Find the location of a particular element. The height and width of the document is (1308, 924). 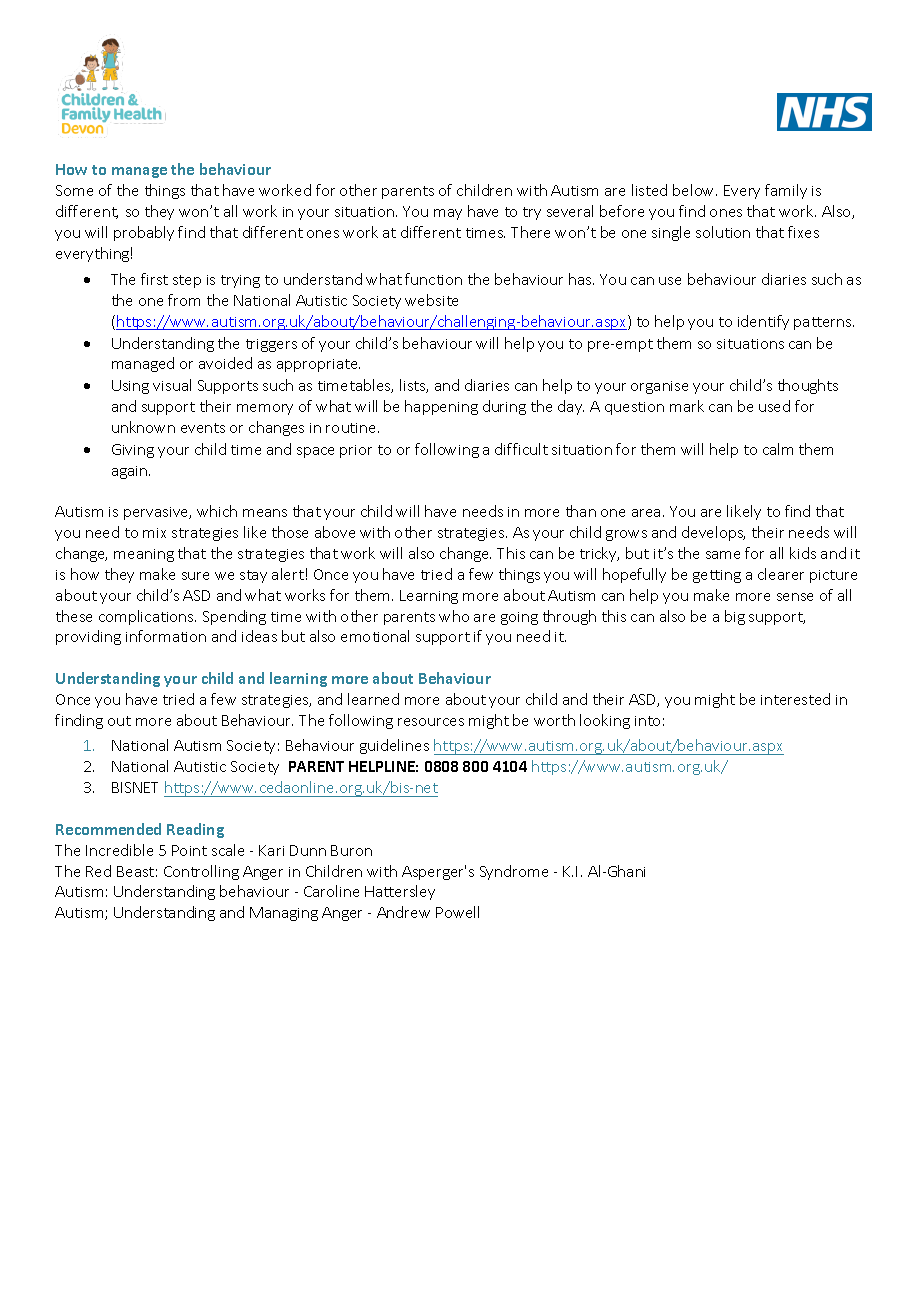

who is located at coordinates (454, 616).
